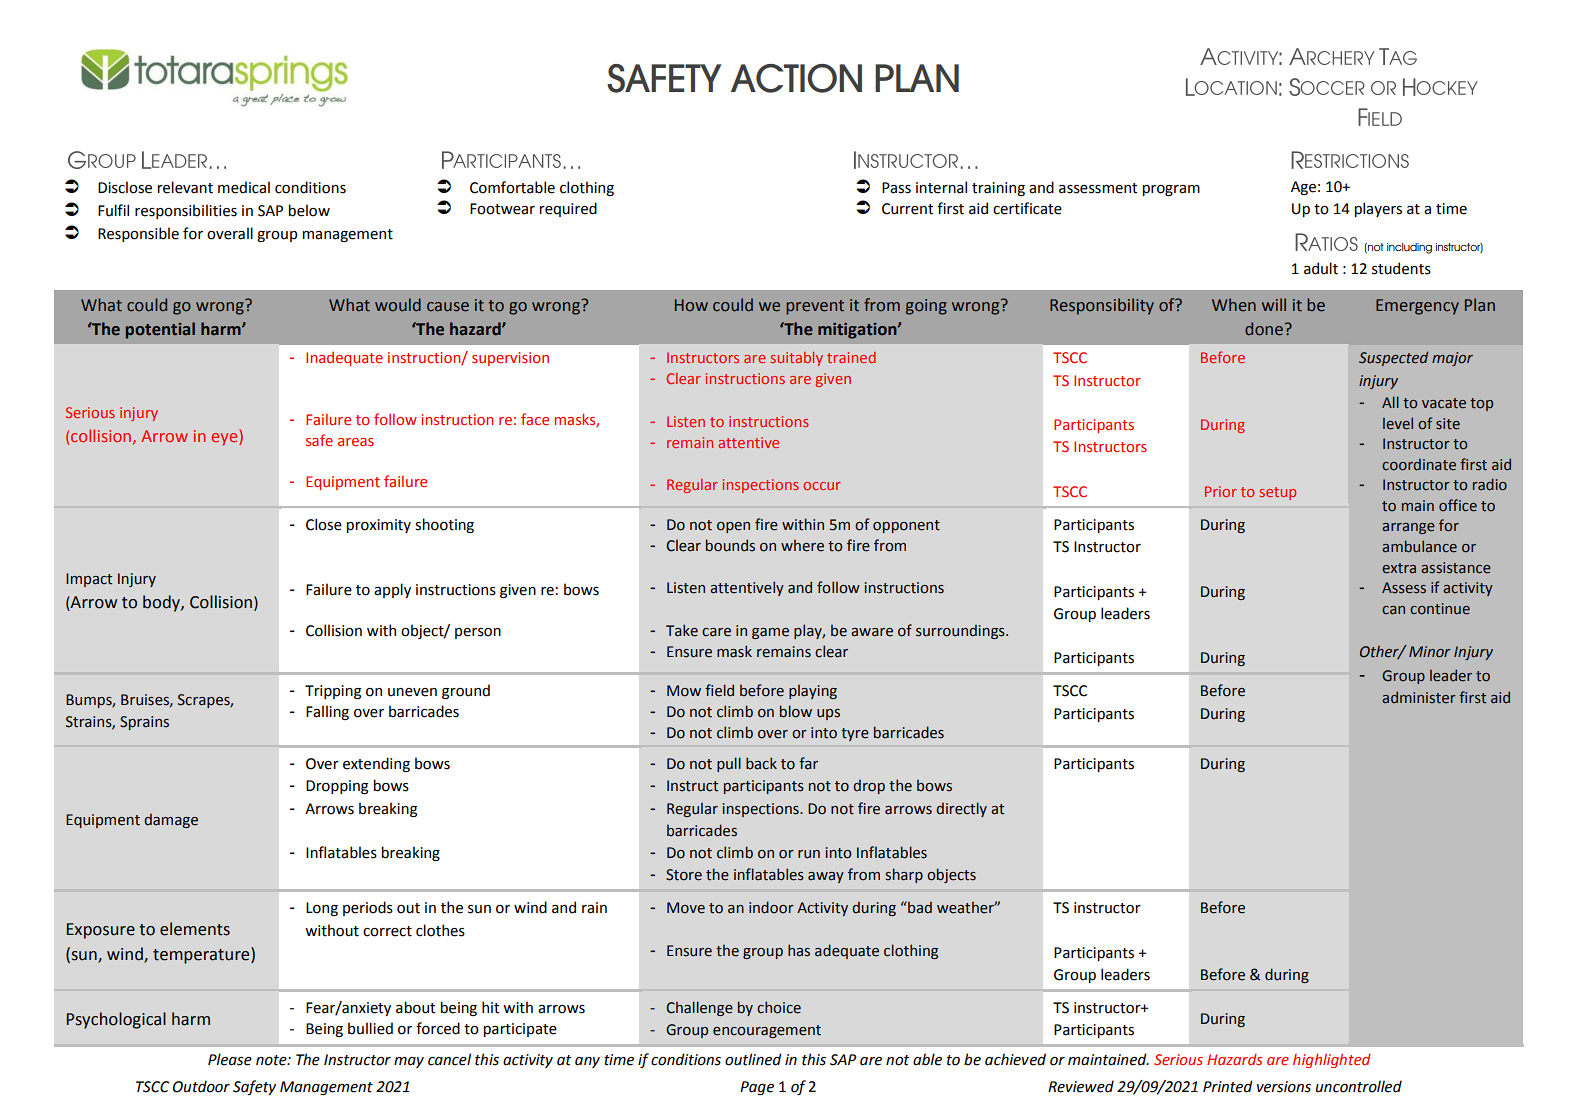  What do you see at coordinates (796, 78) in the document?
I see `ACTION` at bounding box center [796, 78].
